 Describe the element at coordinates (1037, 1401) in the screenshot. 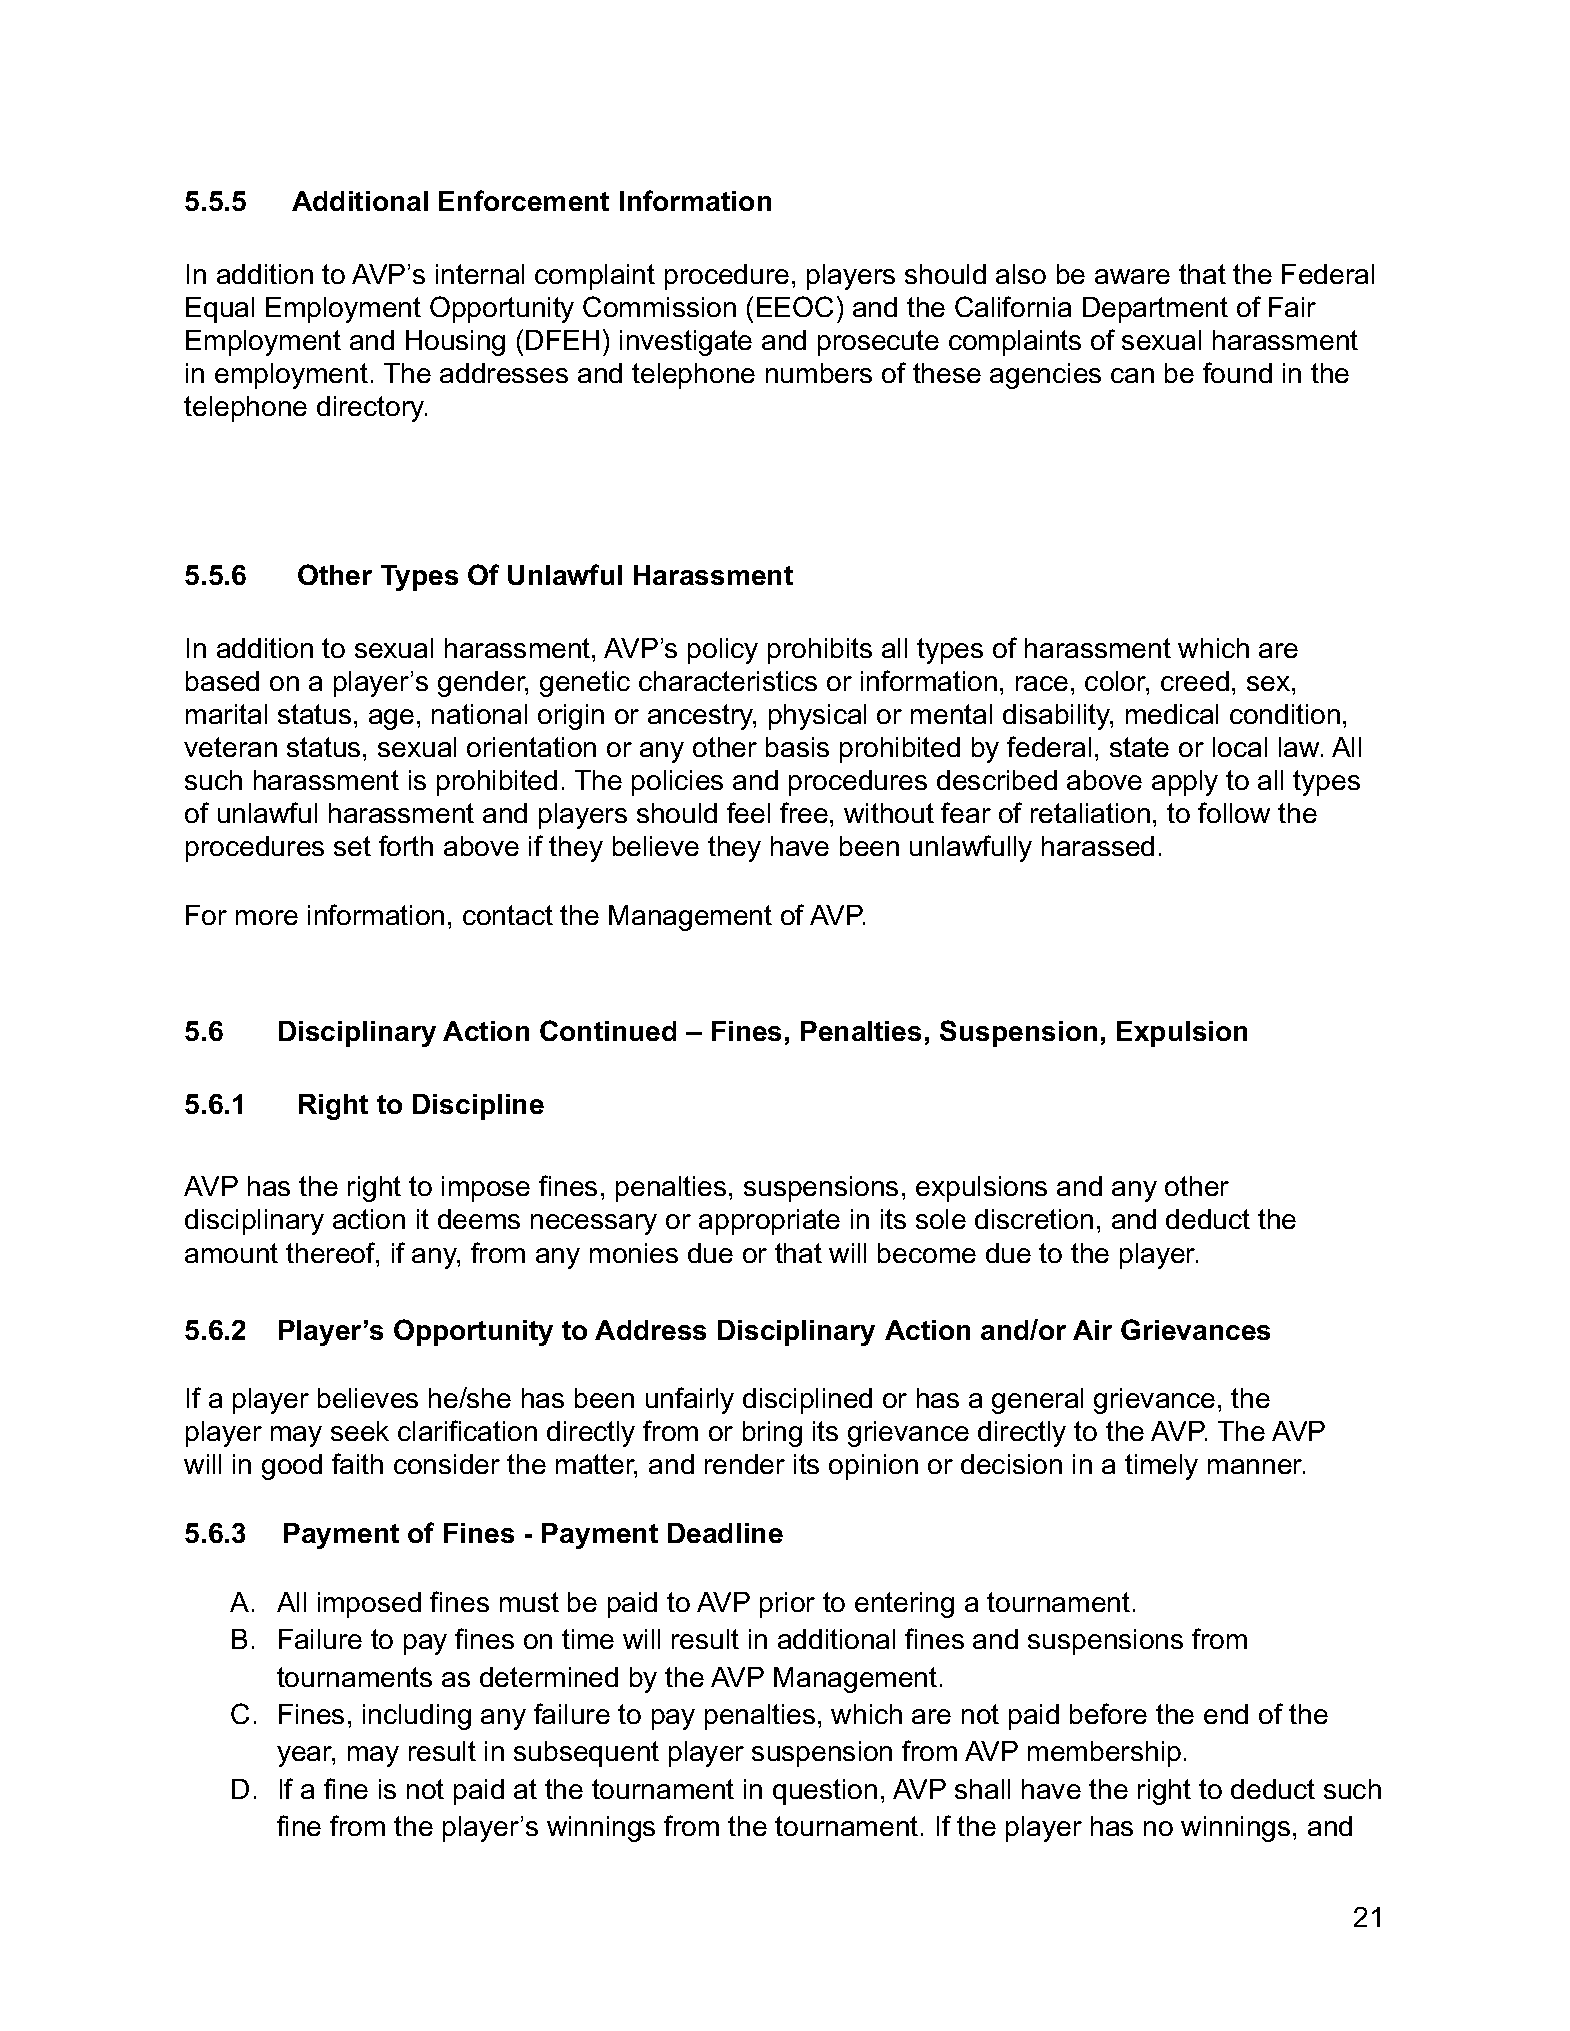

I see `general` at that location.
